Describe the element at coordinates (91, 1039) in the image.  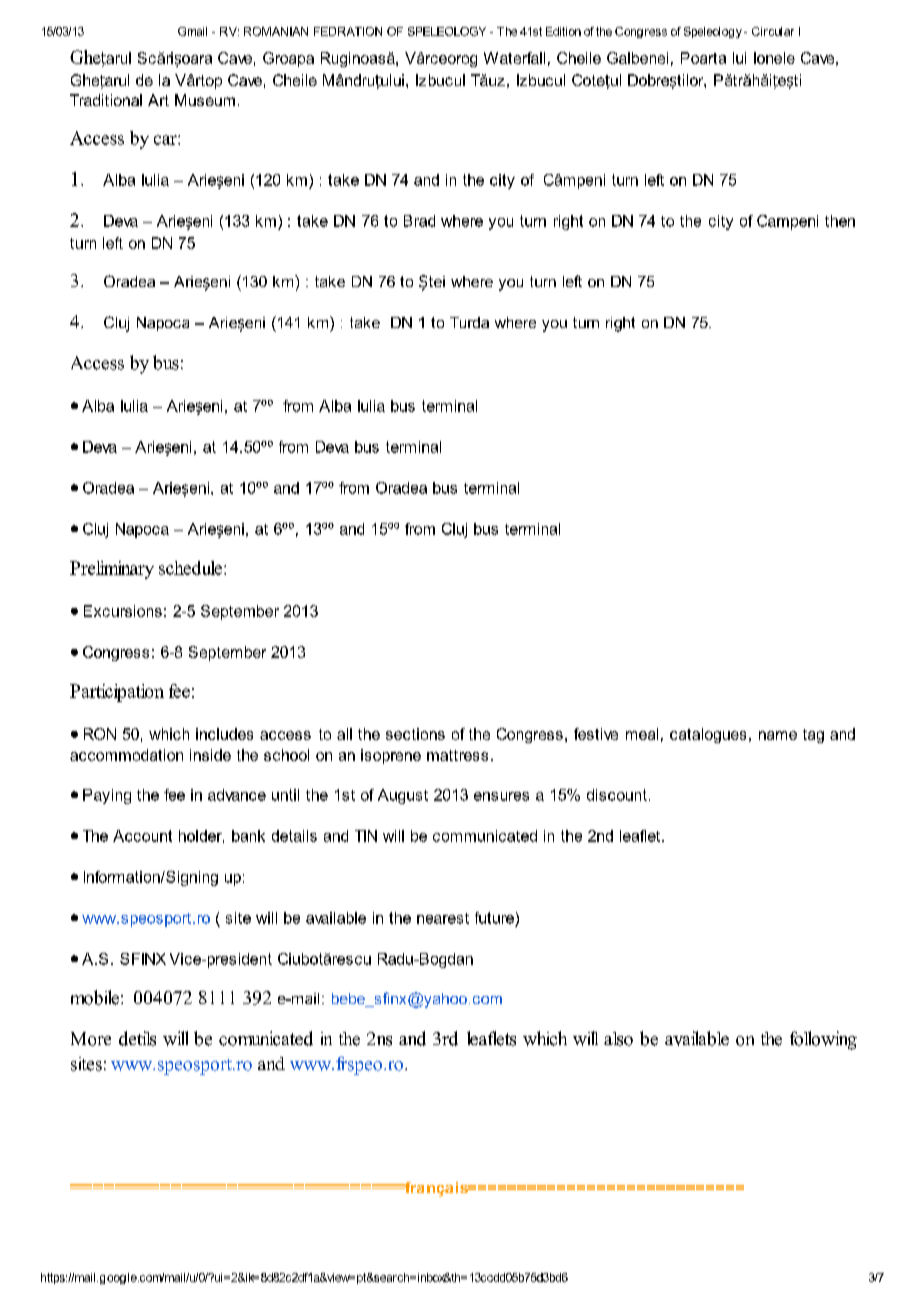
I see `More` at that location.
